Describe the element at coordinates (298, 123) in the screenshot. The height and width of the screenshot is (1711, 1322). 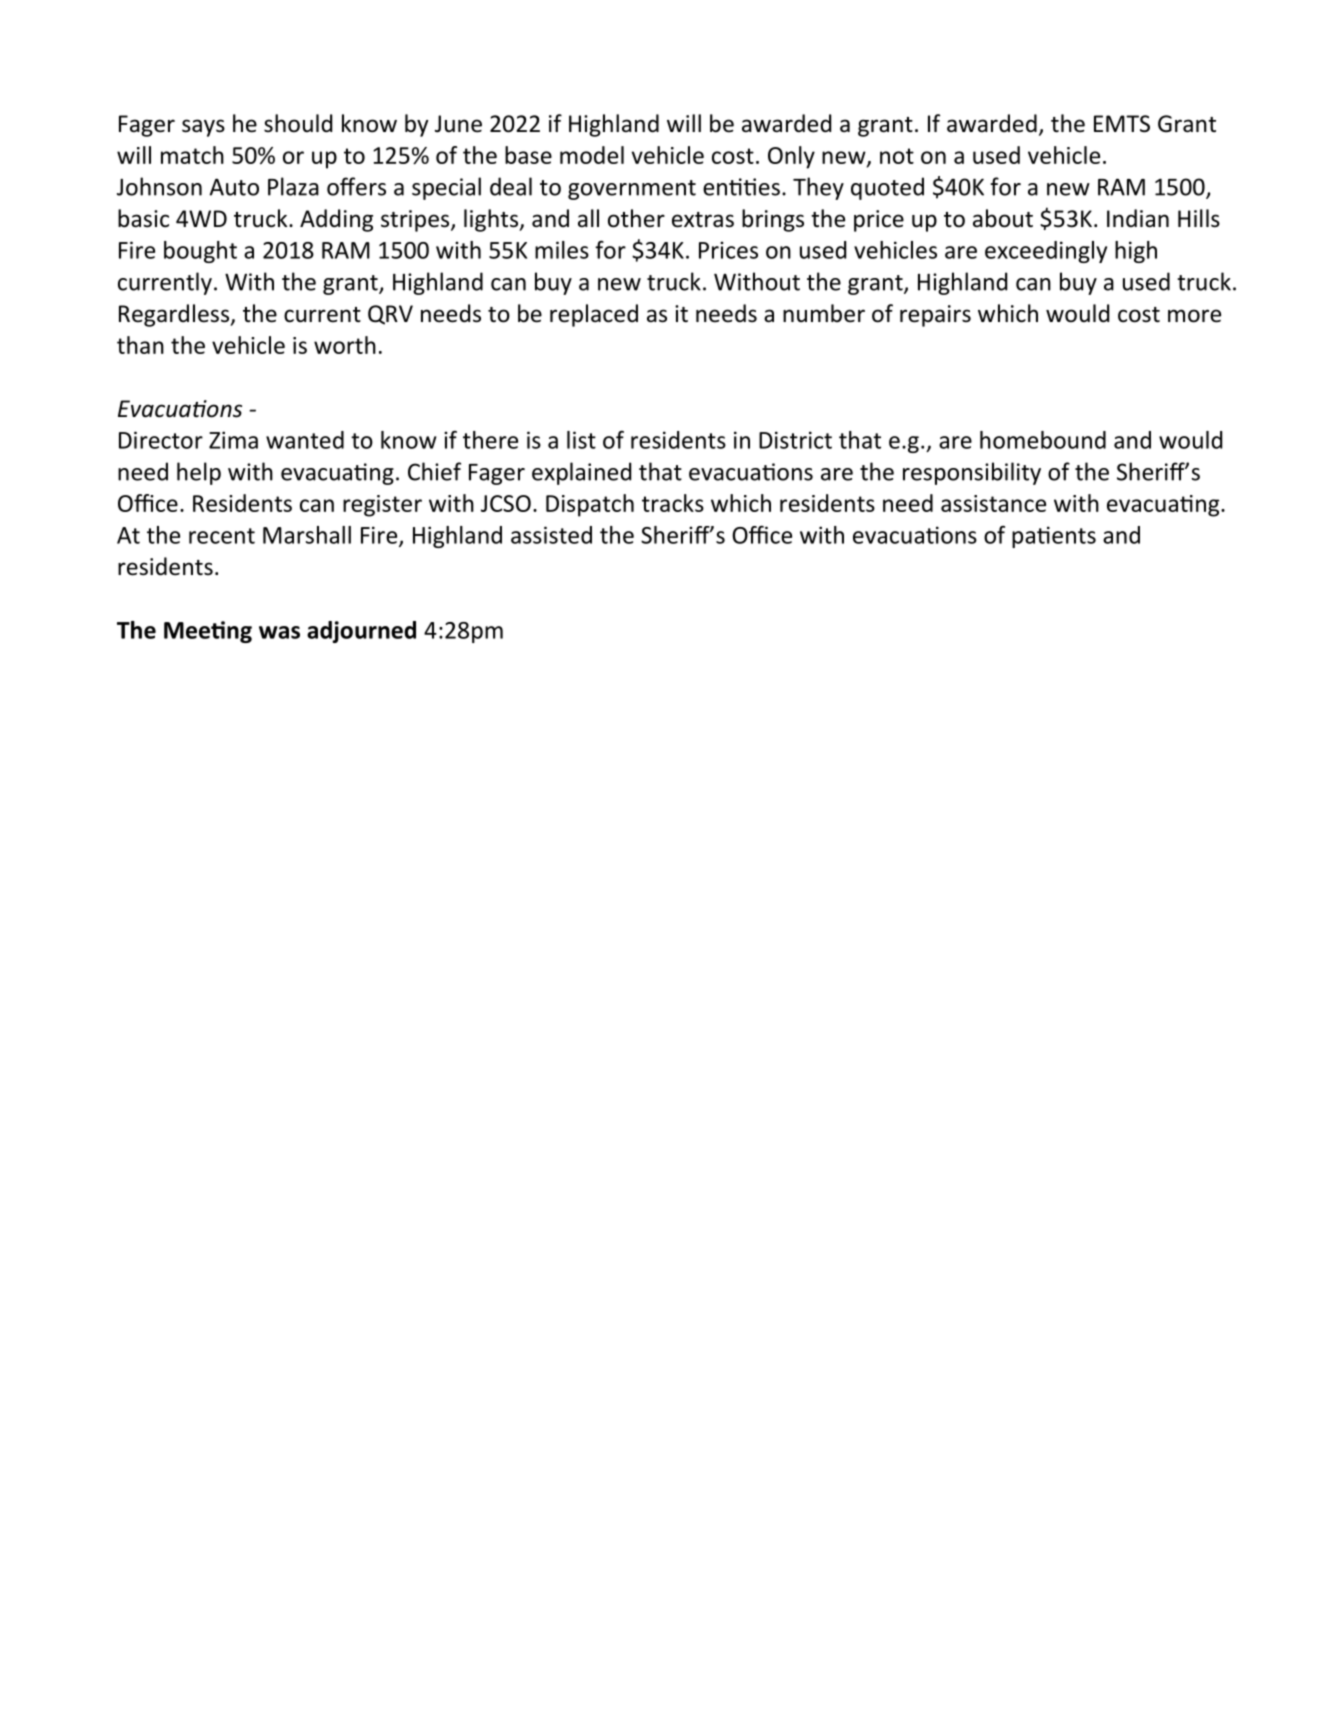
I see `should` at that location.
